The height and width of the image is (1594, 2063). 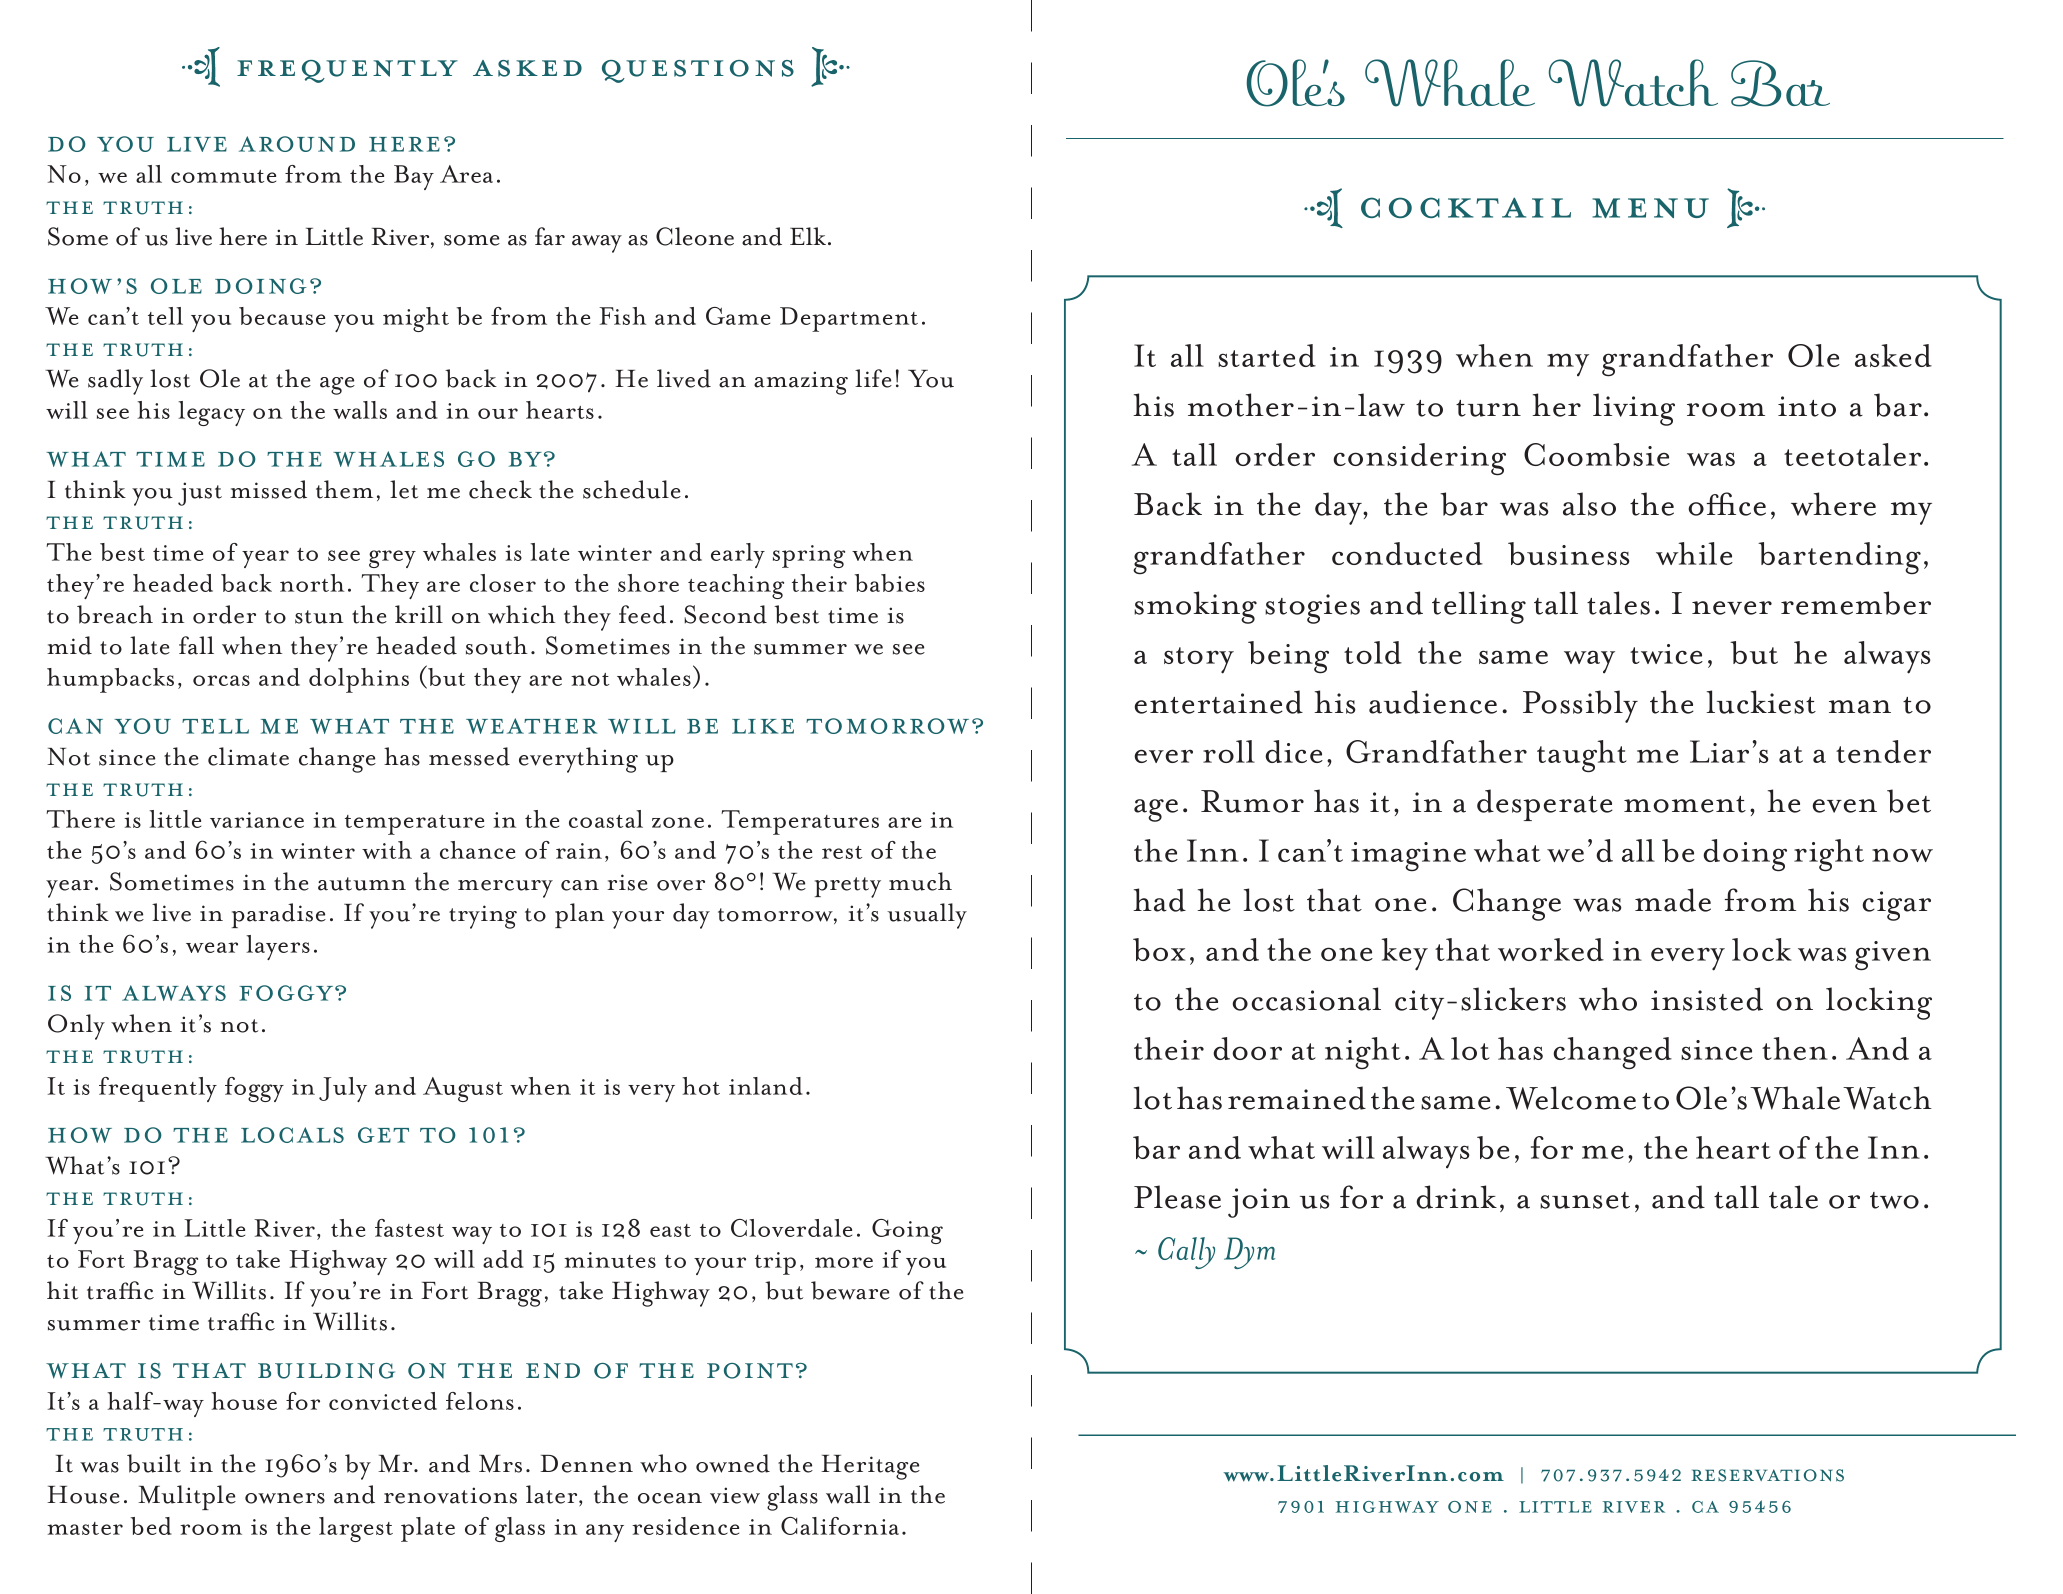 What do you see at coordinates (927, 916) in the image?
I see `usually` at bounding box center [927, 916].
